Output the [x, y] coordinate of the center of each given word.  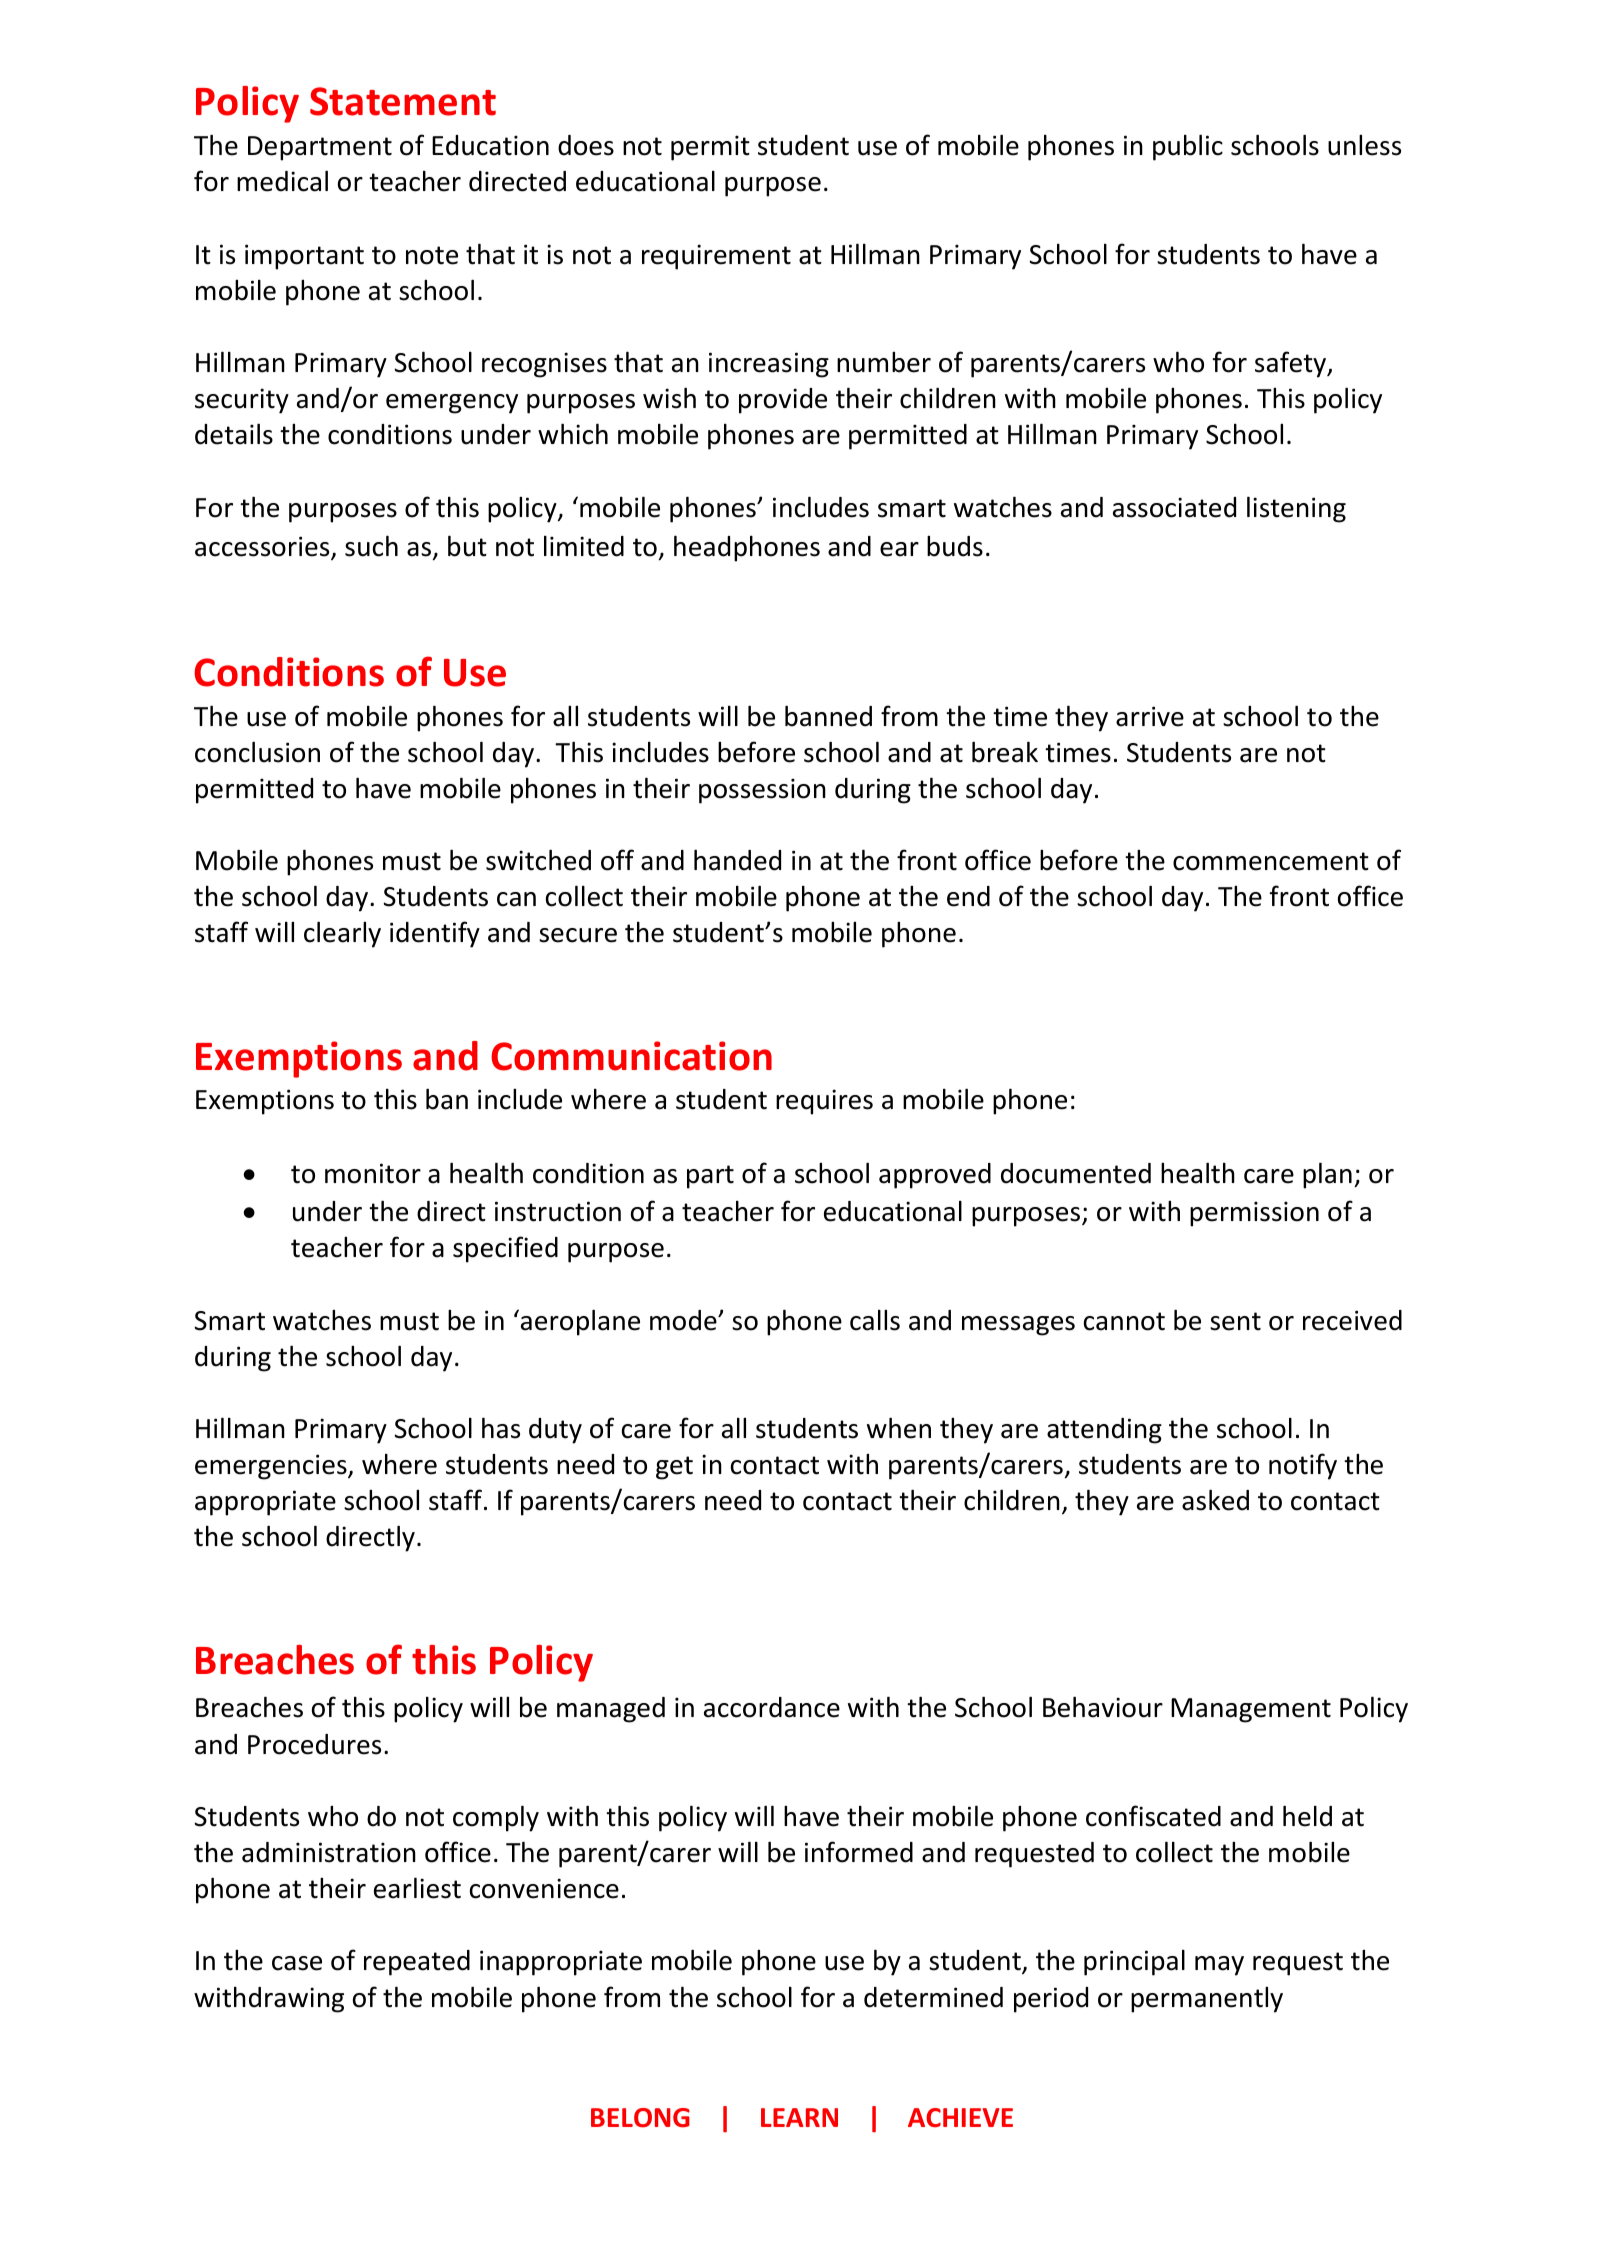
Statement [403, 101]
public [1188, 147]
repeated [417, 1963]
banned [828, 716]
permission [1254, 1214]
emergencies [272, 1467]
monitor [373, 1173]
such [371, 546]
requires [824, 1102]
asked [1215, 1500]
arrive [1150, 716]
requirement [716, 257]
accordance [772, 1707]
